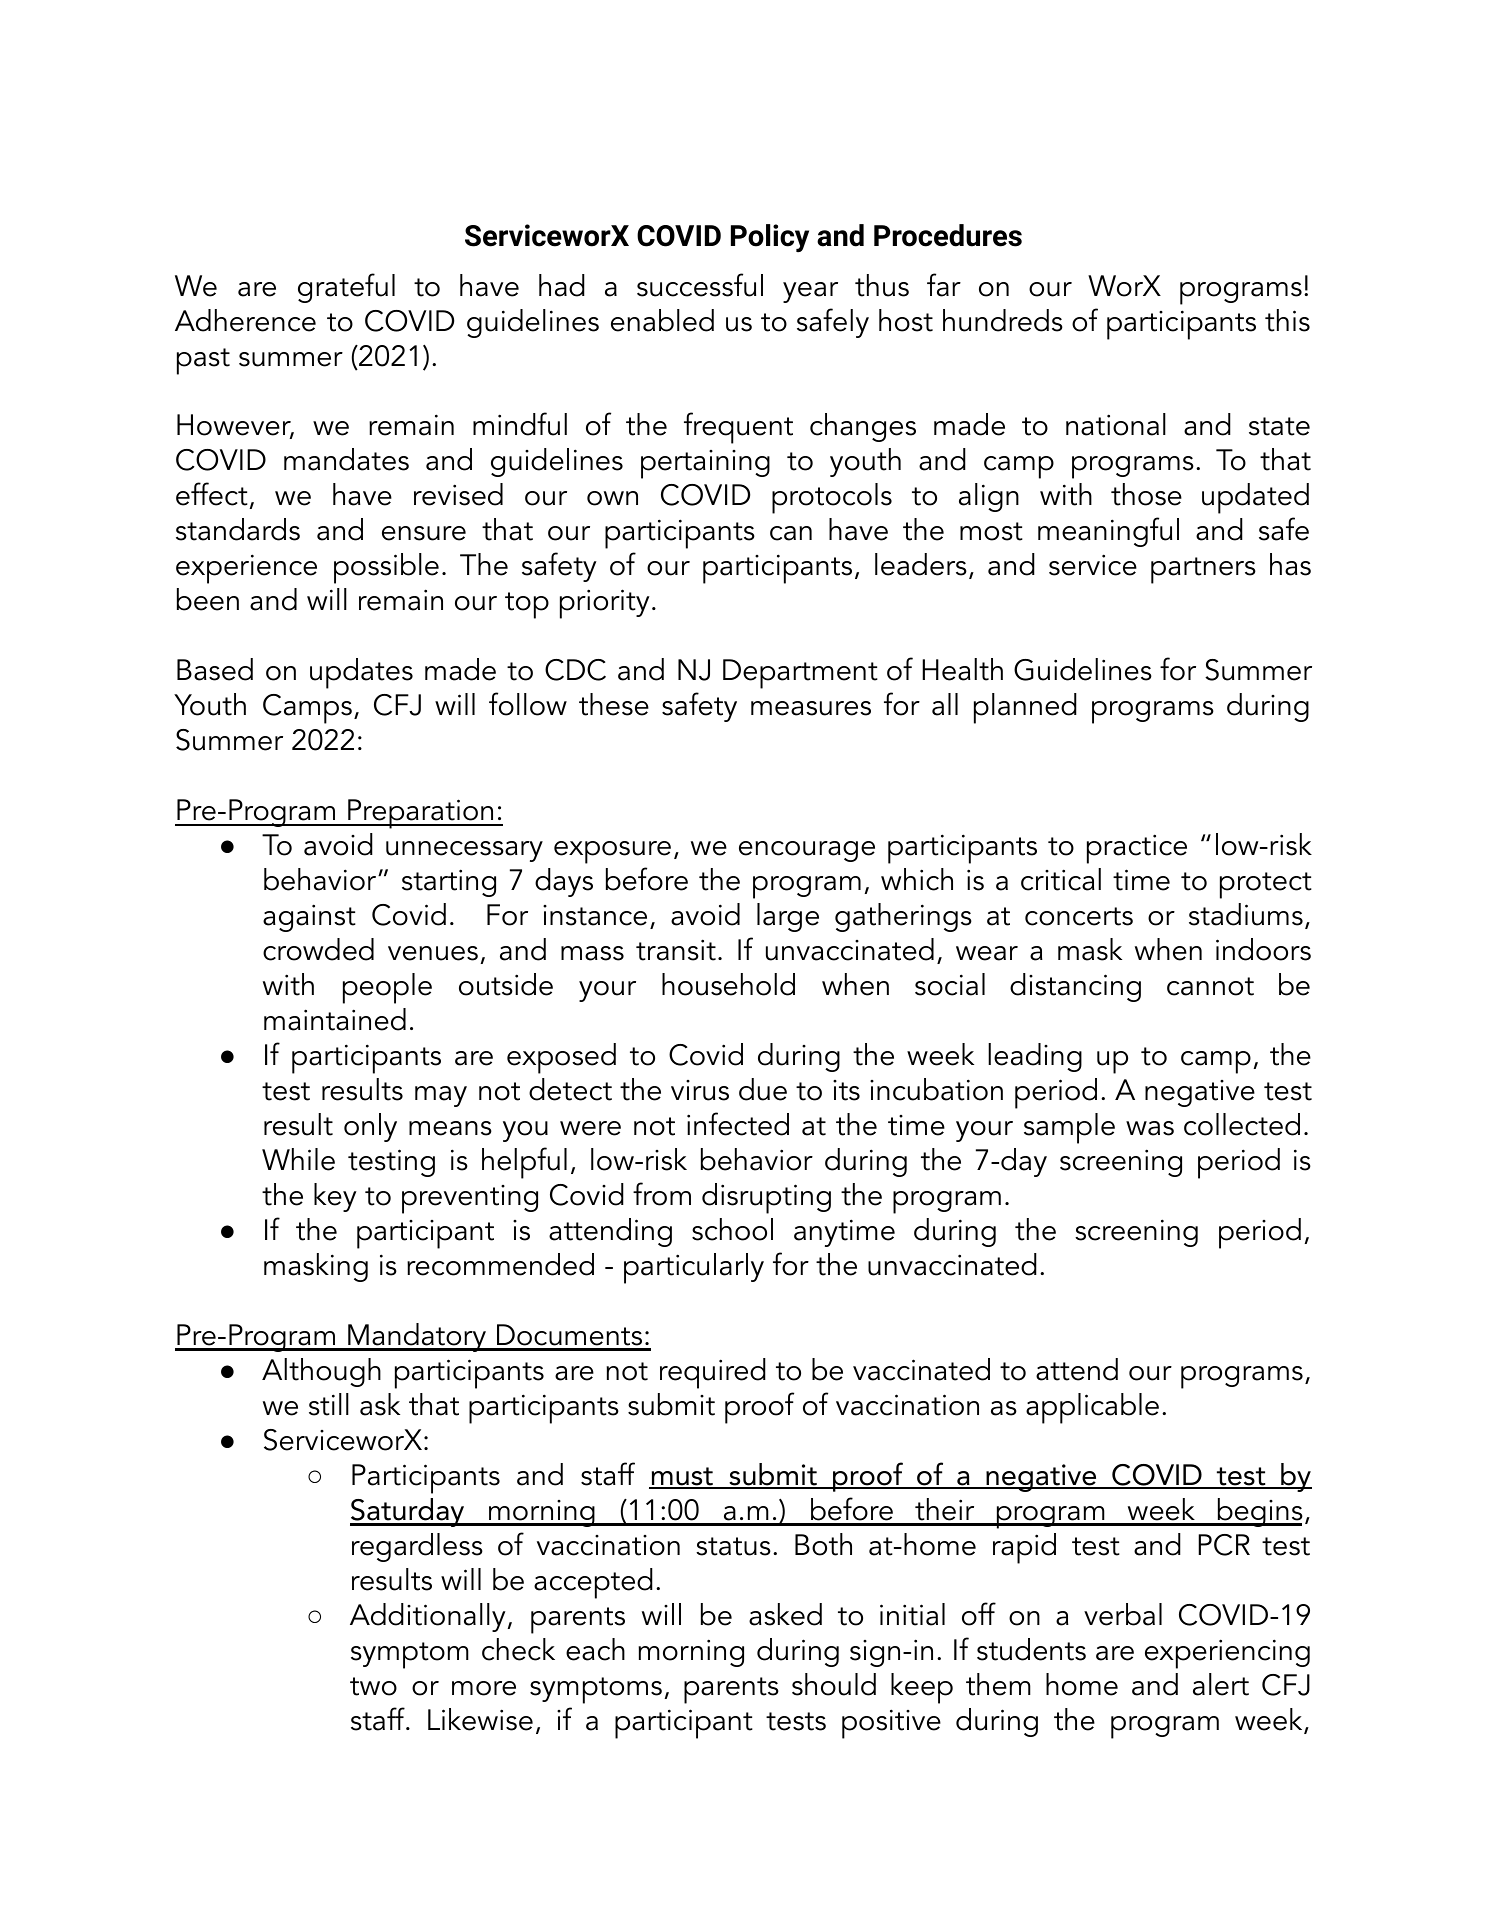  I want to click on two, so click(373, 1686).
